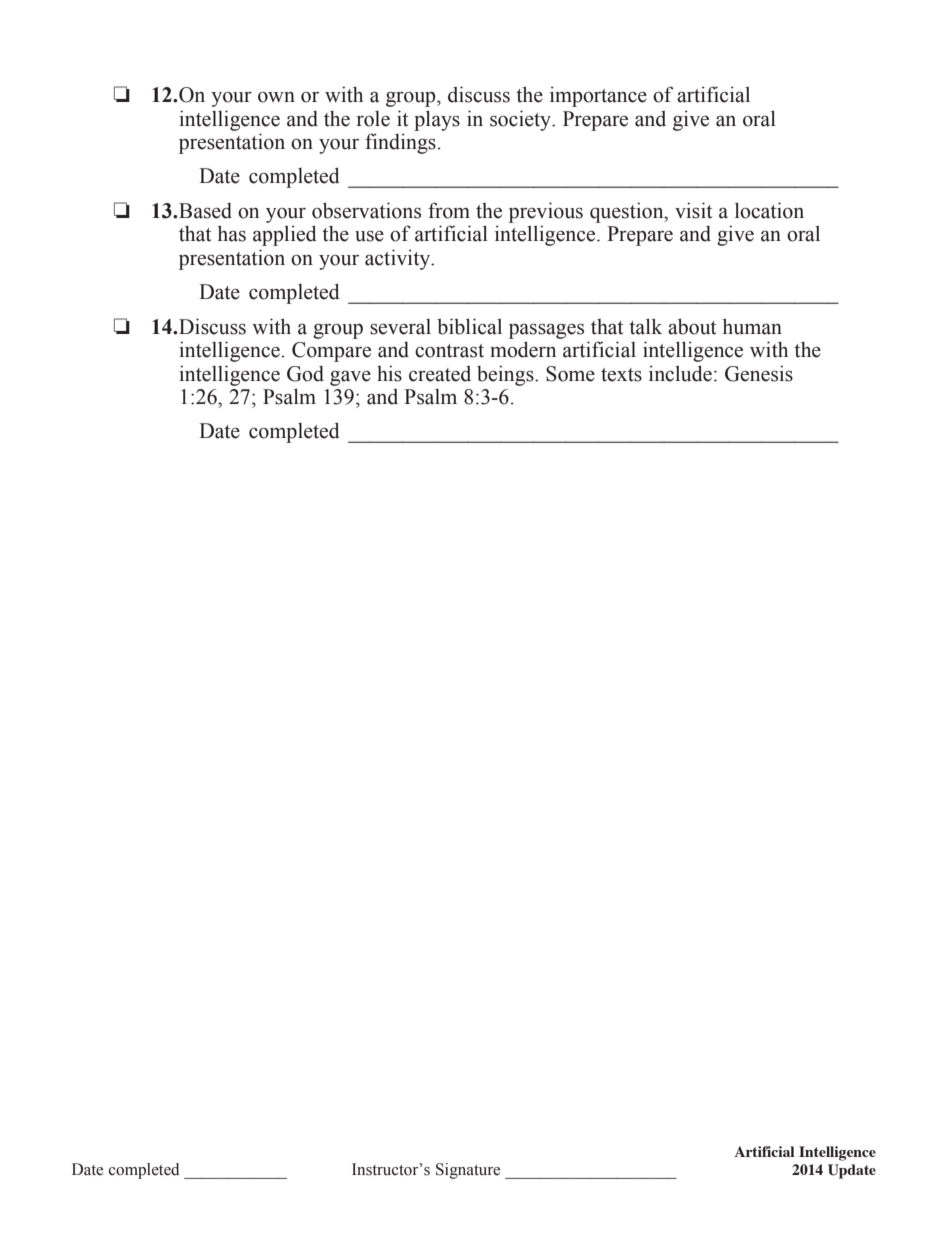  What do you see at coordinates (521, 120) in the image?
I see `society` at bounding box center [521, 120].
